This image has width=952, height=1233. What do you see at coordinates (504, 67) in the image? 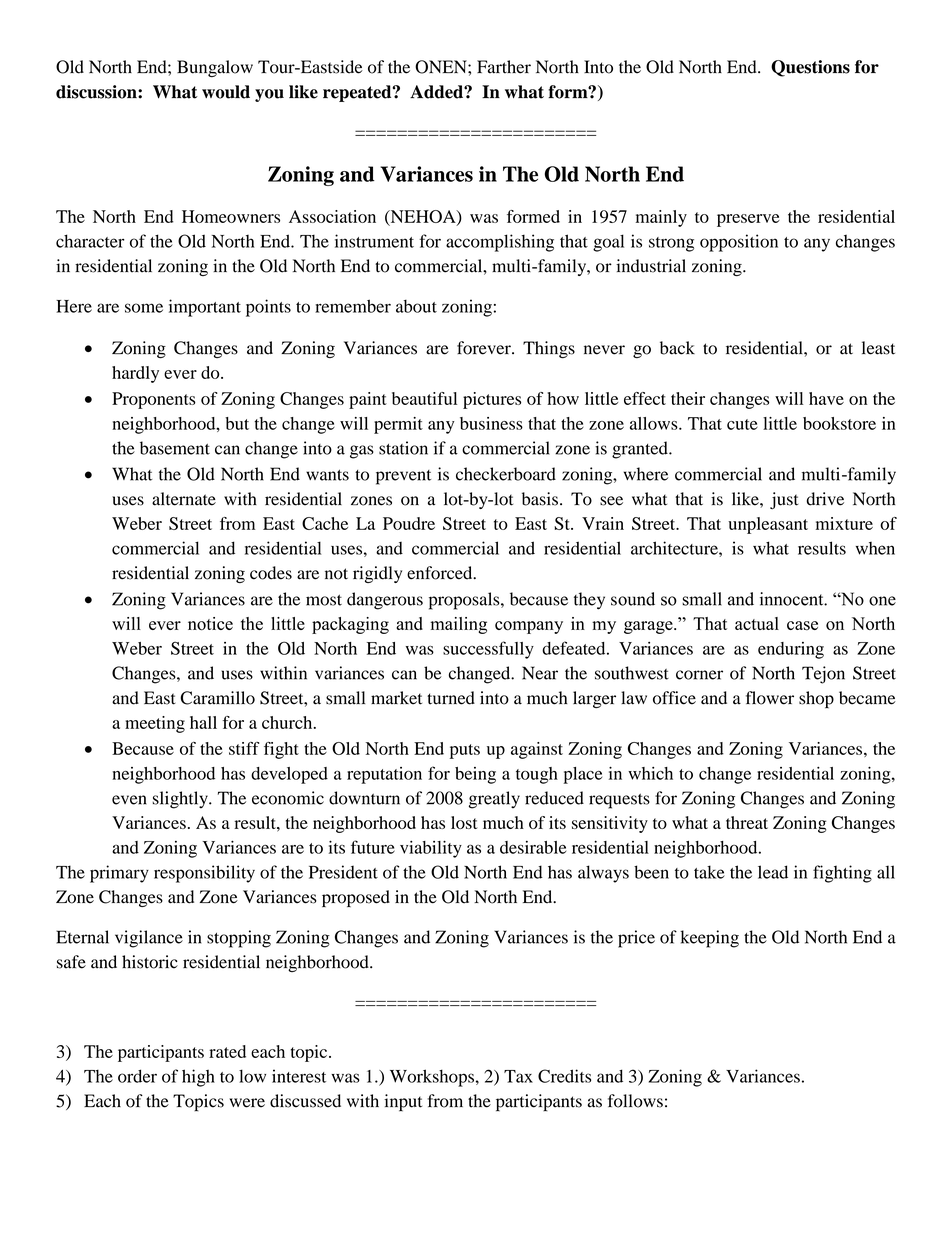
I see `Farther` at bounding box center [504, 67].
